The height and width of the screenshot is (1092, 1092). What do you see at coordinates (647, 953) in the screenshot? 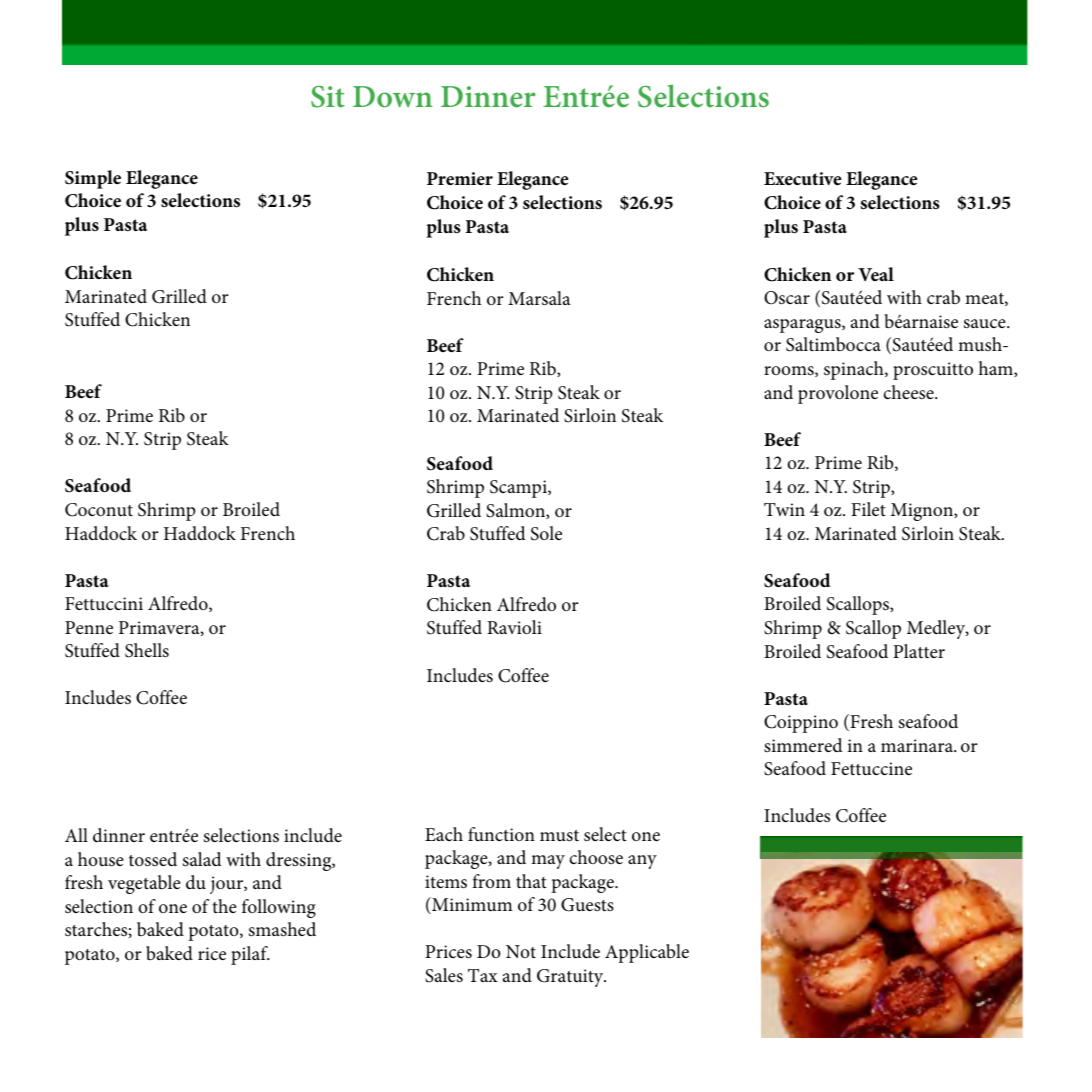
I see `Applicable` at bounding box center [647, 953].
